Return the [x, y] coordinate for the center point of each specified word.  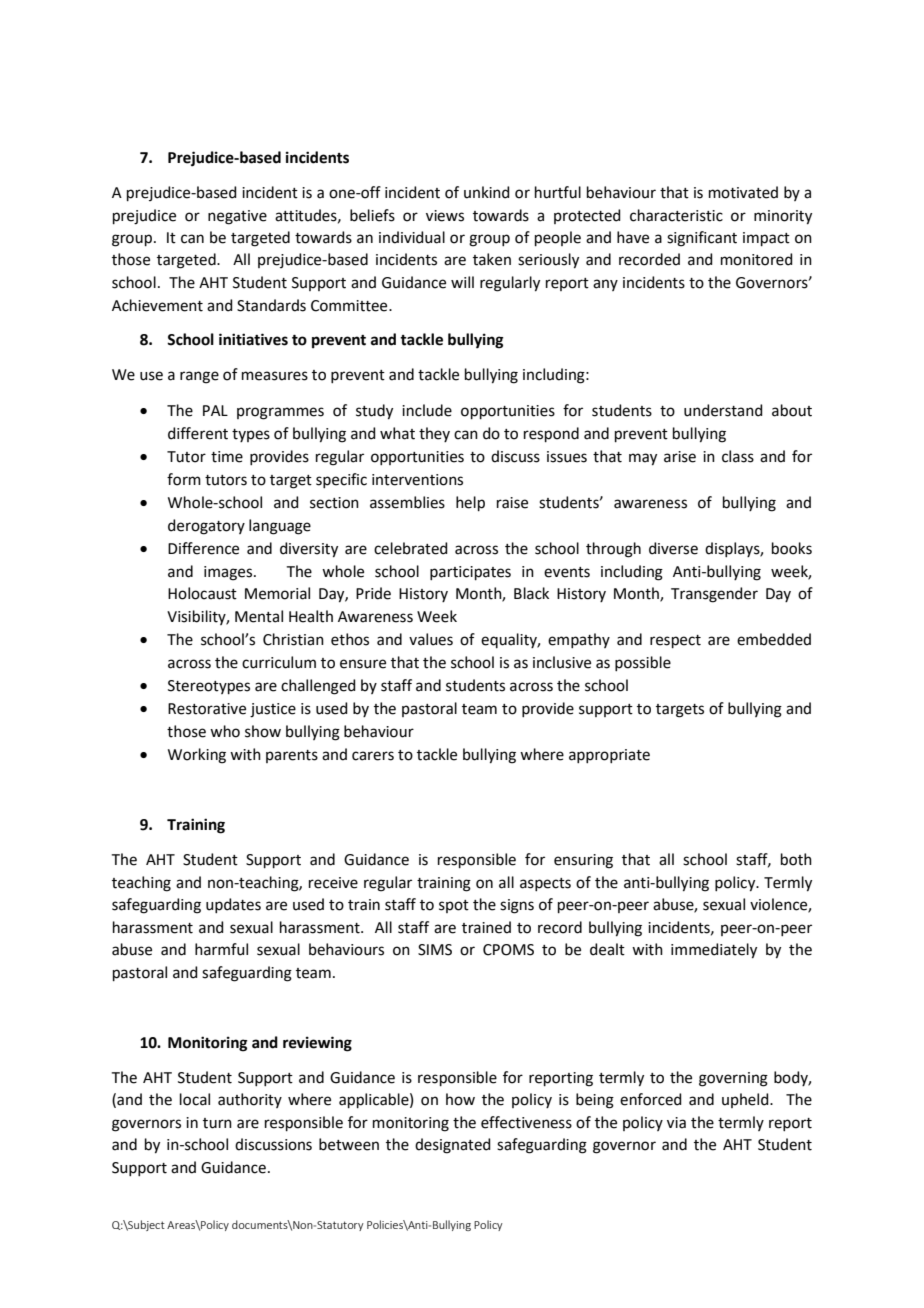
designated [453, 1146]
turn [217, 1123]
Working [197, 756]
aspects [545, 884]
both [796, 859]
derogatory [206, 527]
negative [237, 217]
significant [702, 239]
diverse [673, 548]
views [445, 216]
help [470, 503]
